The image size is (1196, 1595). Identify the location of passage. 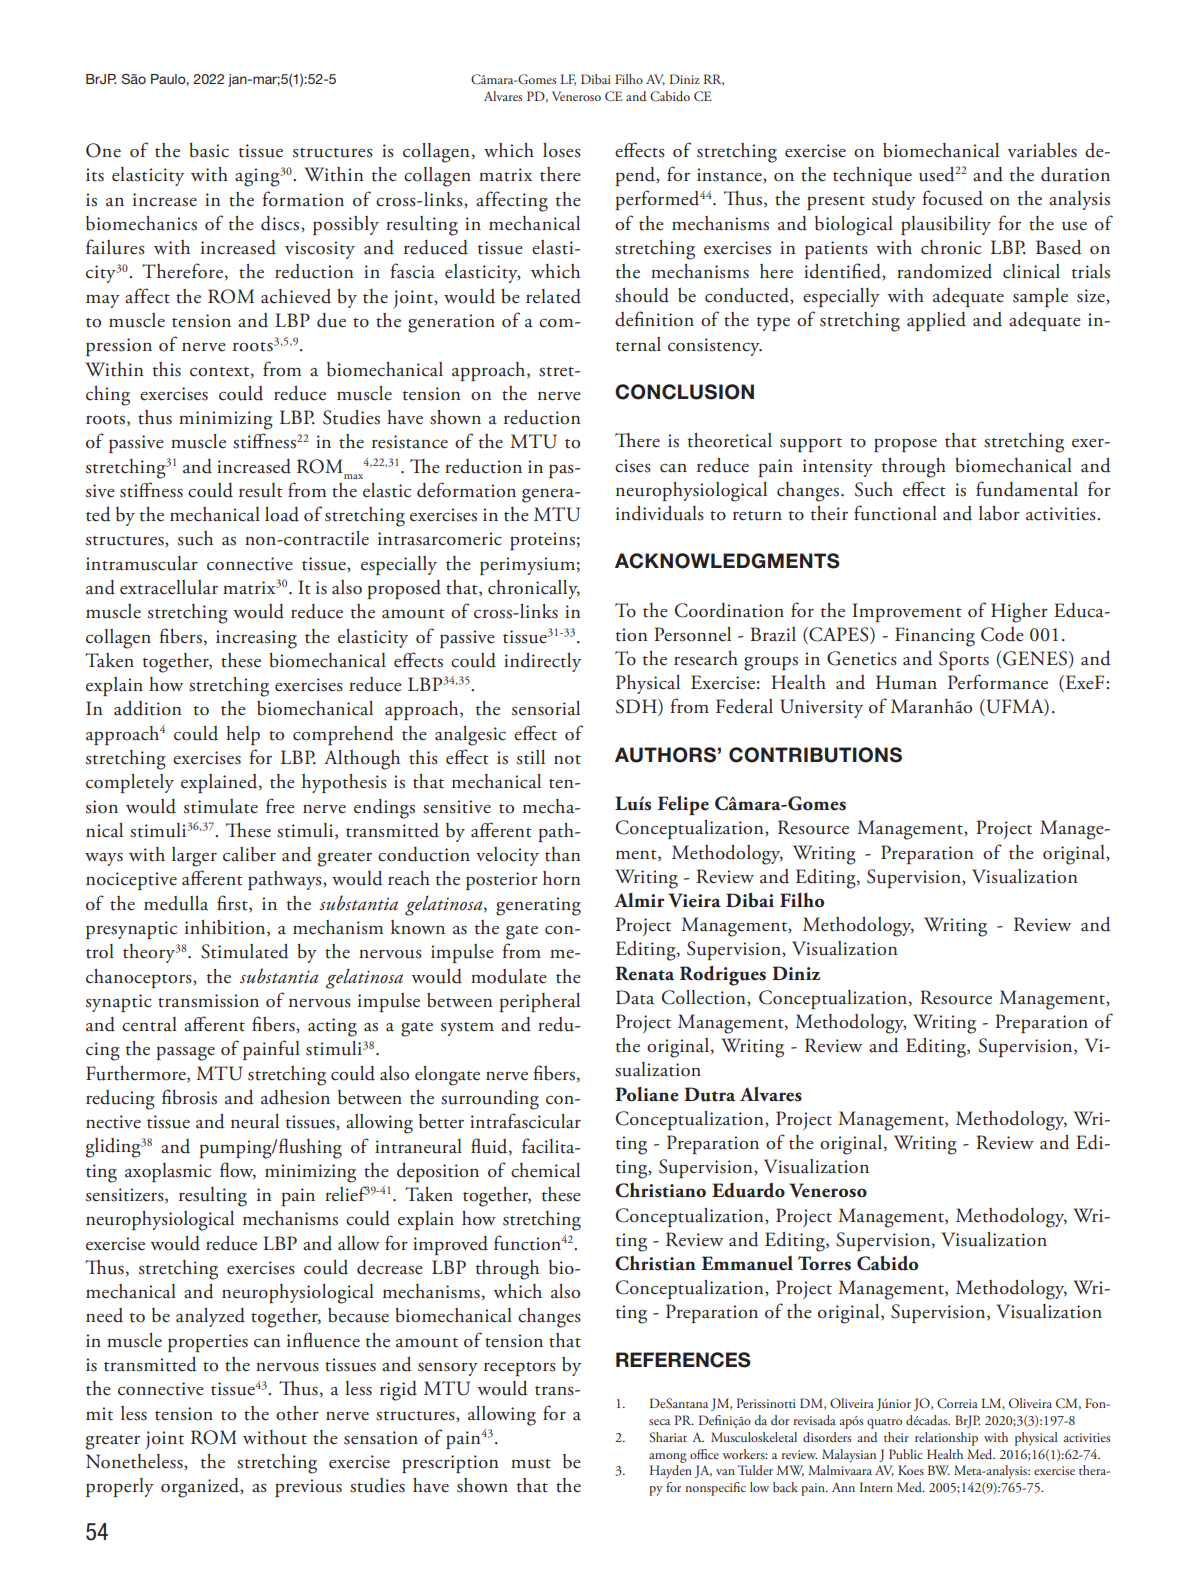
(185, 1053).
